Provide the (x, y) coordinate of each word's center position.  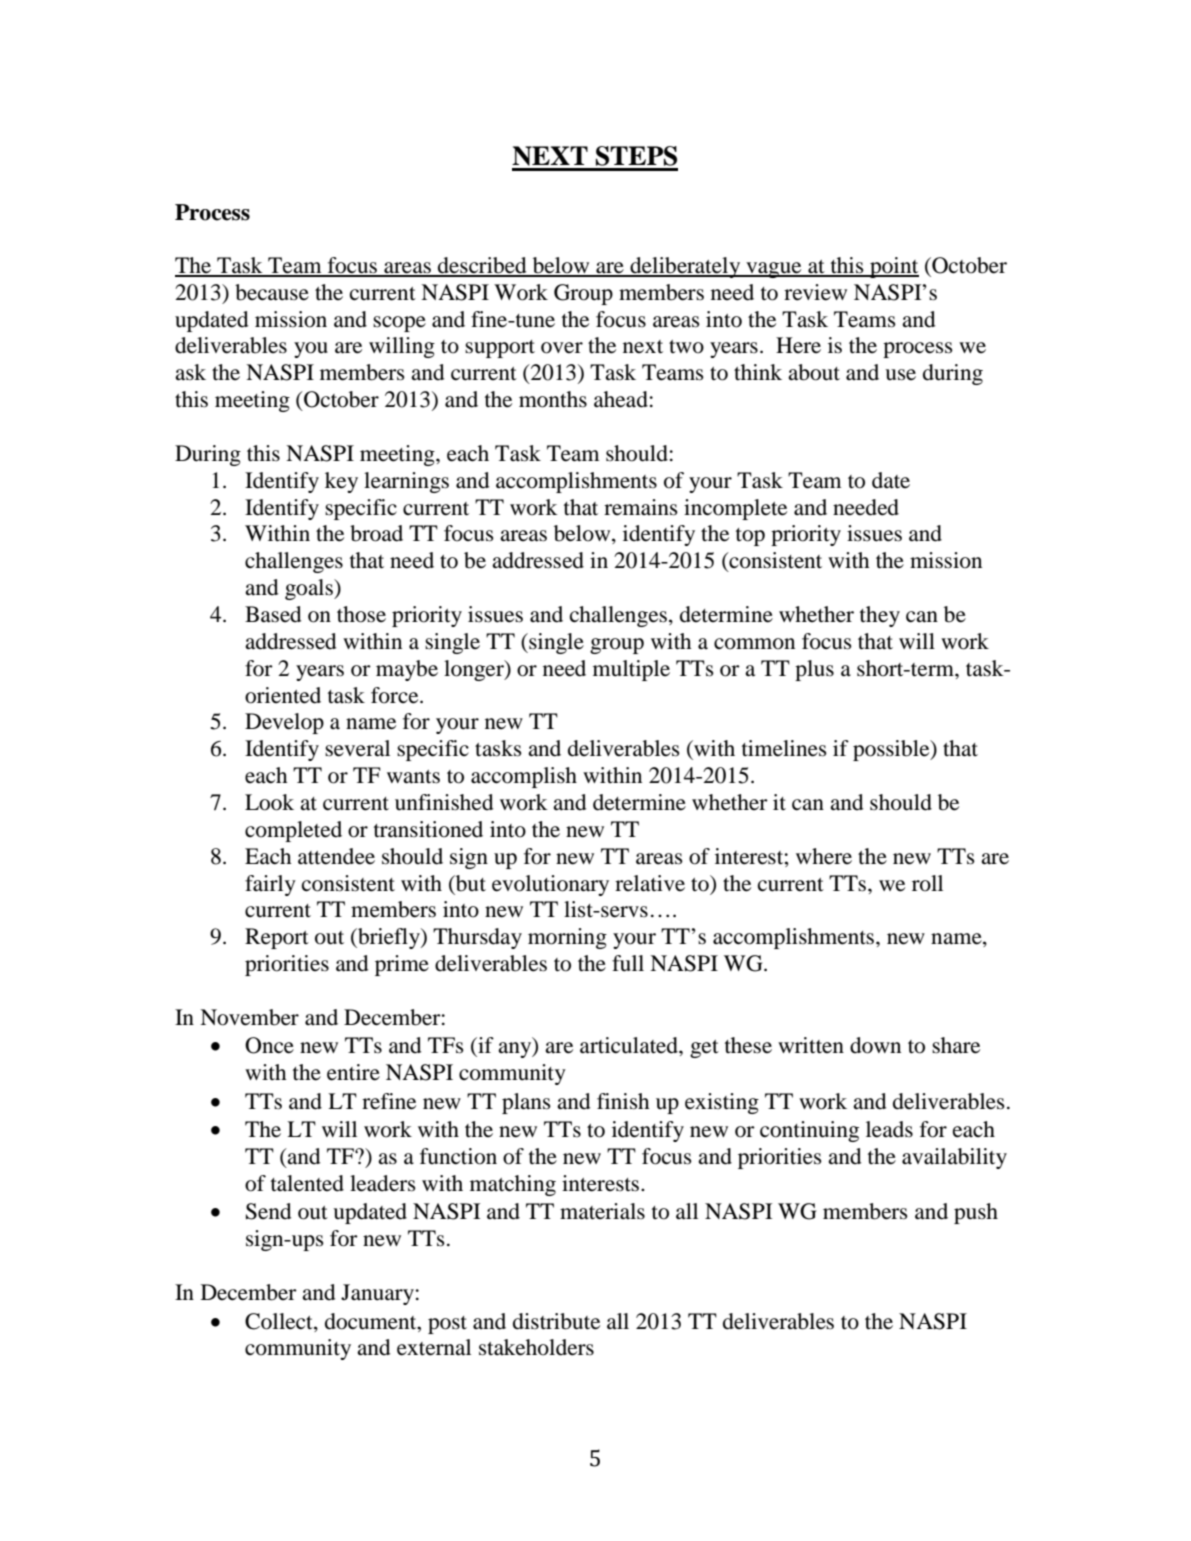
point (893, 267)
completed (293, 831)
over (562, 348)
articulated (630, 1045)
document (372, 1321)
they (880, 616)
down (875, 1045)
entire (353, 1072)
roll (927, 883)
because (272, 292)
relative (650, 883)
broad (376, 533)
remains (641, 507)
